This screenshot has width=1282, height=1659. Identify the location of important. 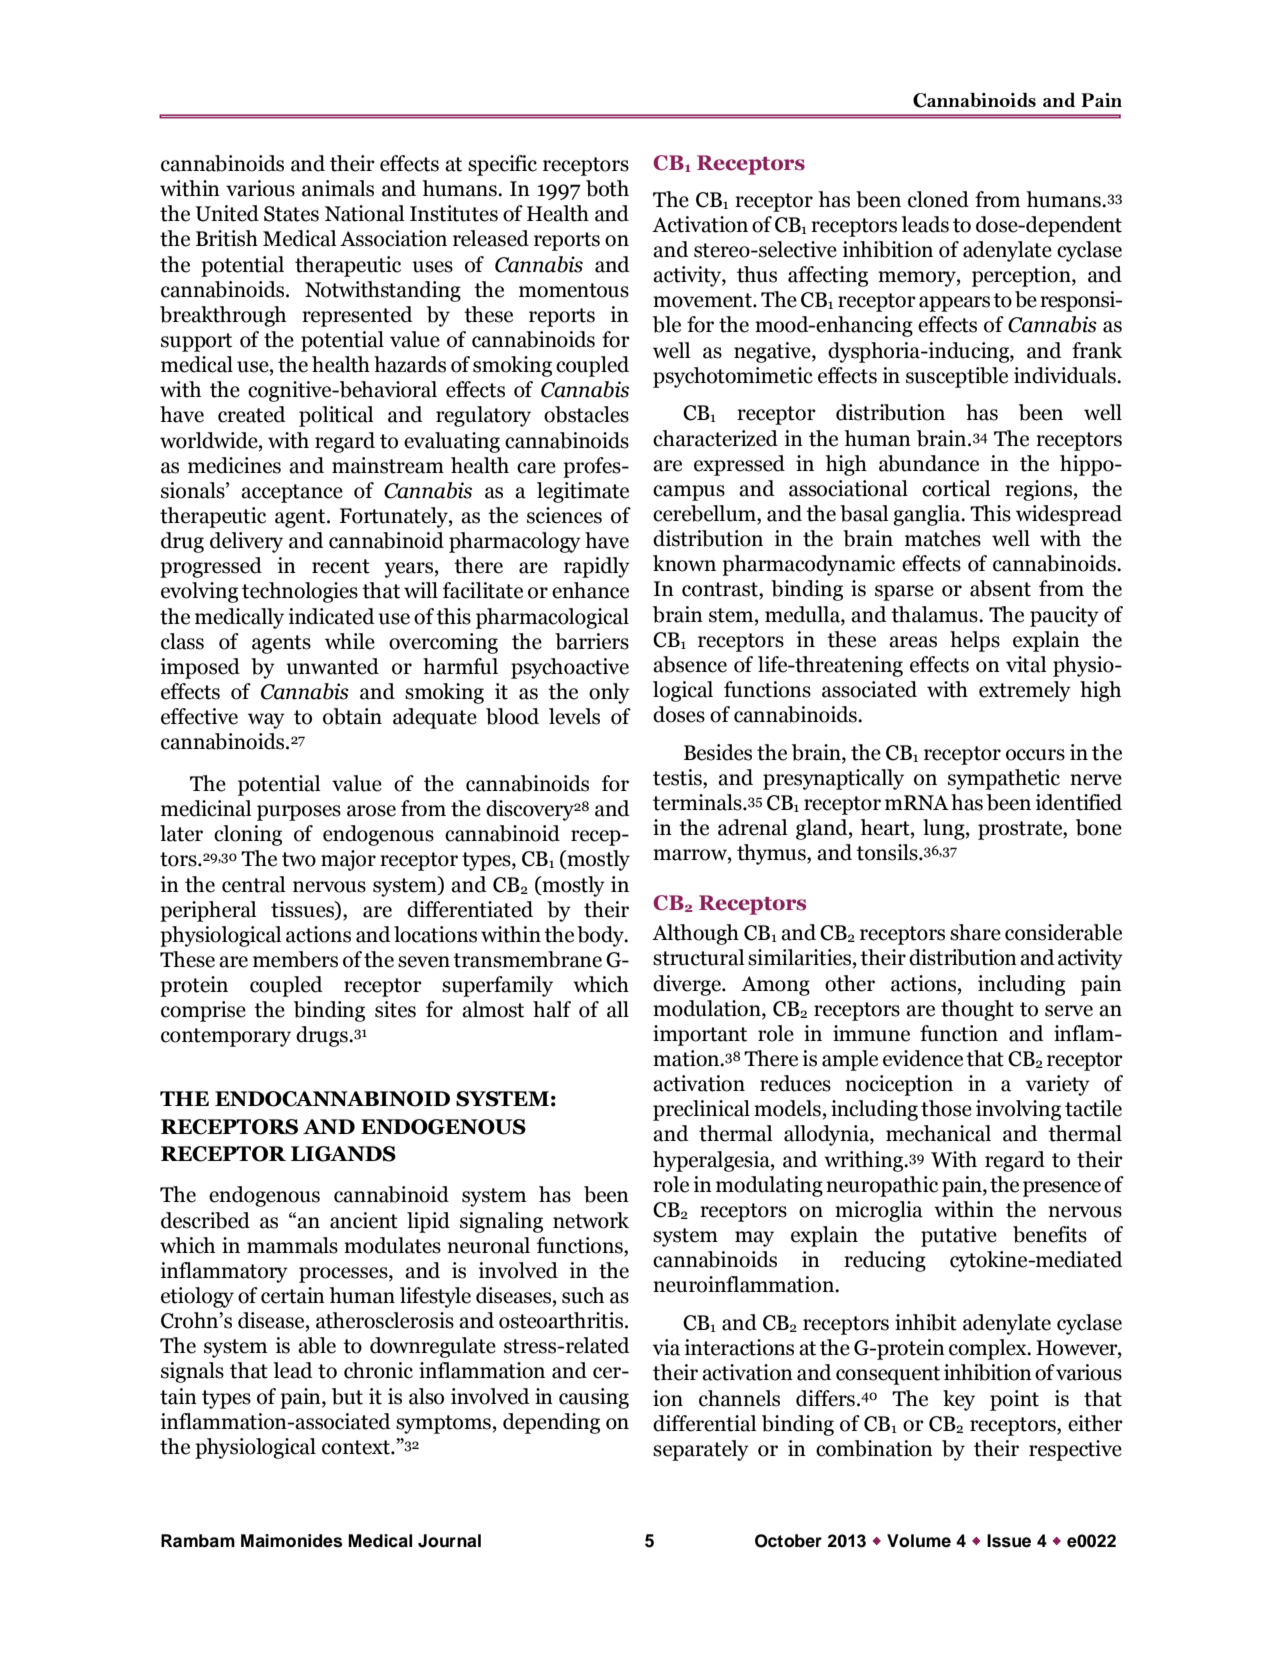
(700, 1035).
